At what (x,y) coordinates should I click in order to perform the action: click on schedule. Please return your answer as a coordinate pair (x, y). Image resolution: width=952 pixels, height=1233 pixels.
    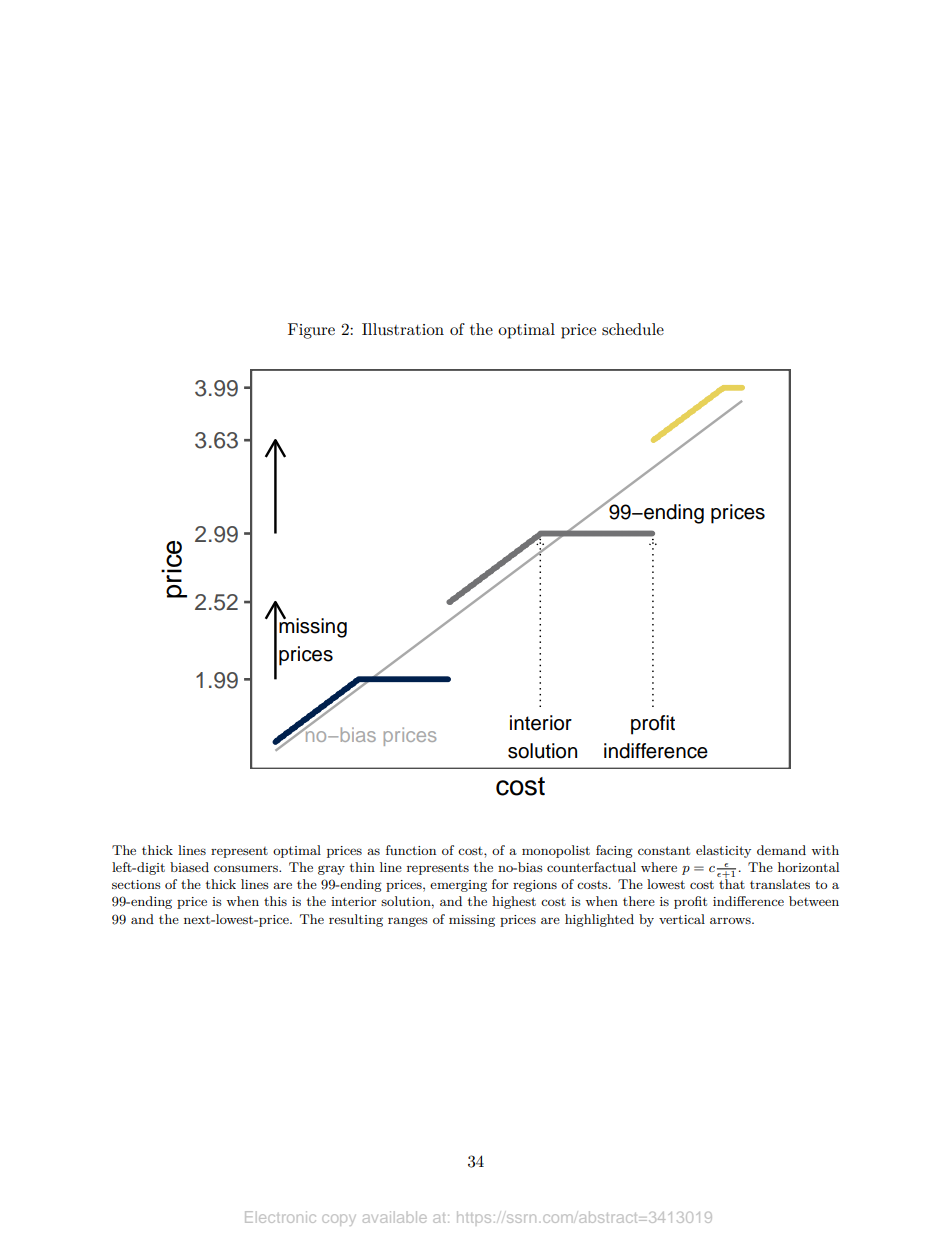
    Looking at the image, I should click on (633, 329).
